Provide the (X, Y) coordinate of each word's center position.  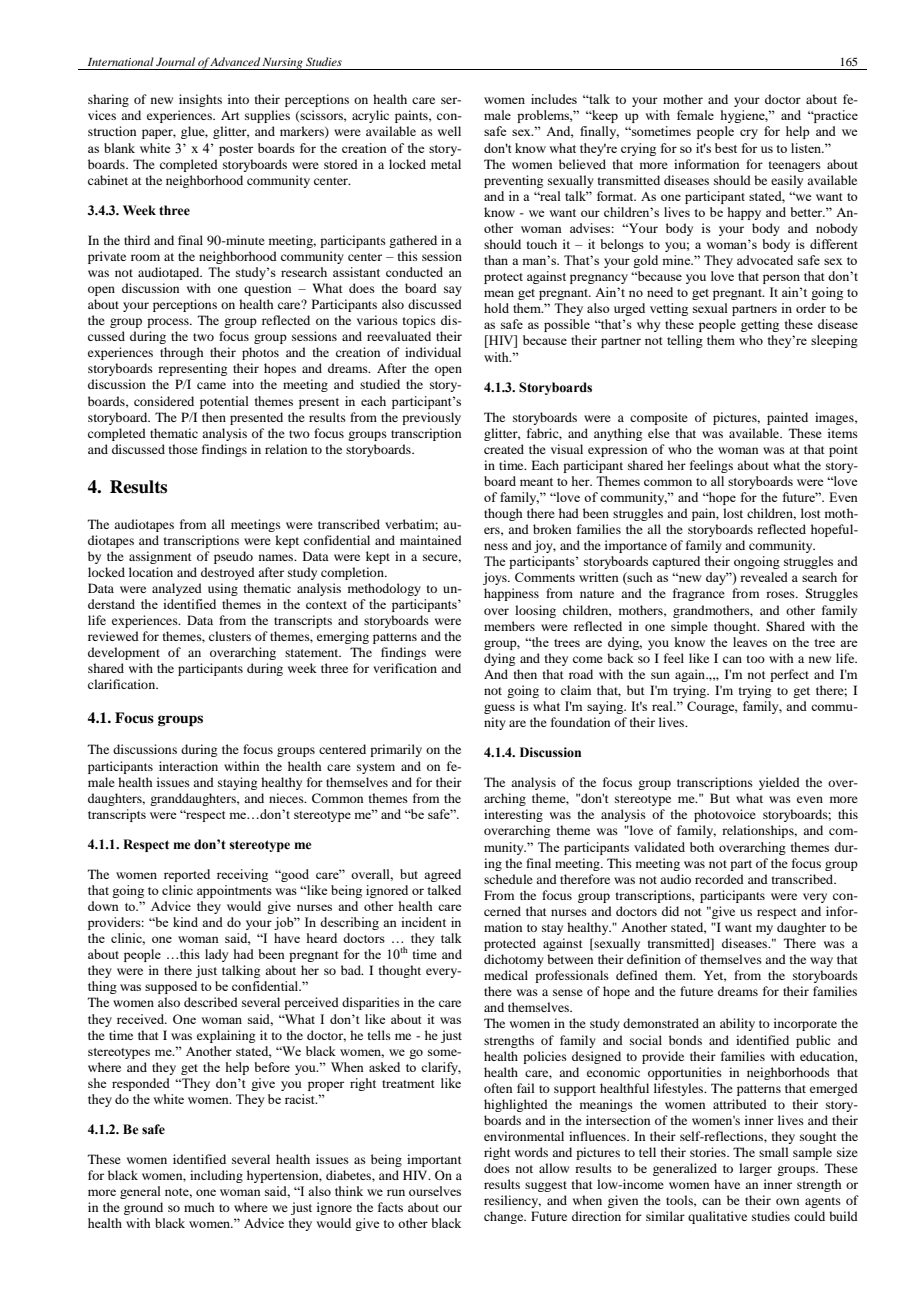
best (726, 148)
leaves (750, 642)
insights (200, 100)
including (216, 1176)
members (509, 626)
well (449, 131)
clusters (230, 636)
